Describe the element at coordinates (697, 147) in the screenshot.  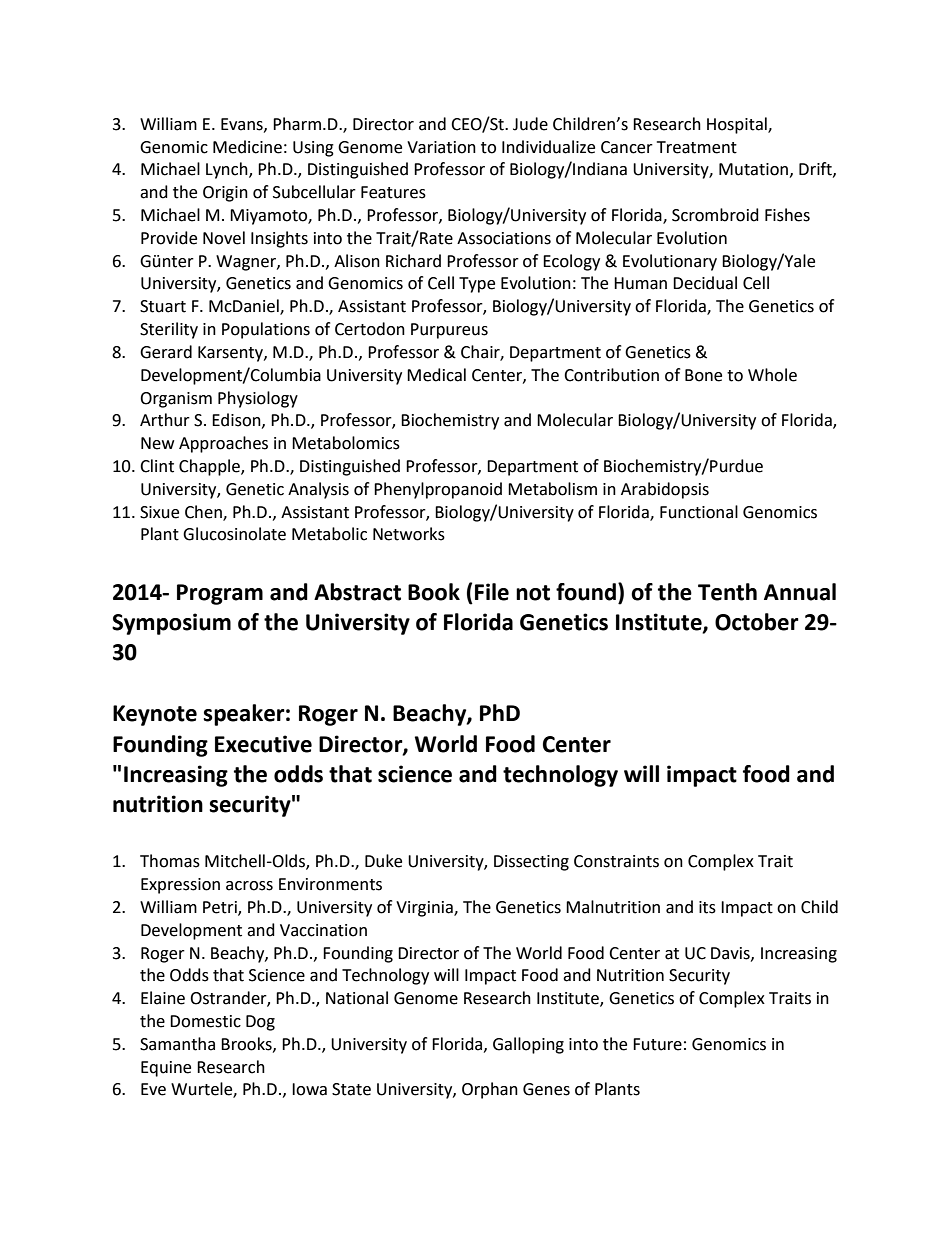
I see `Treatment` at that location.
